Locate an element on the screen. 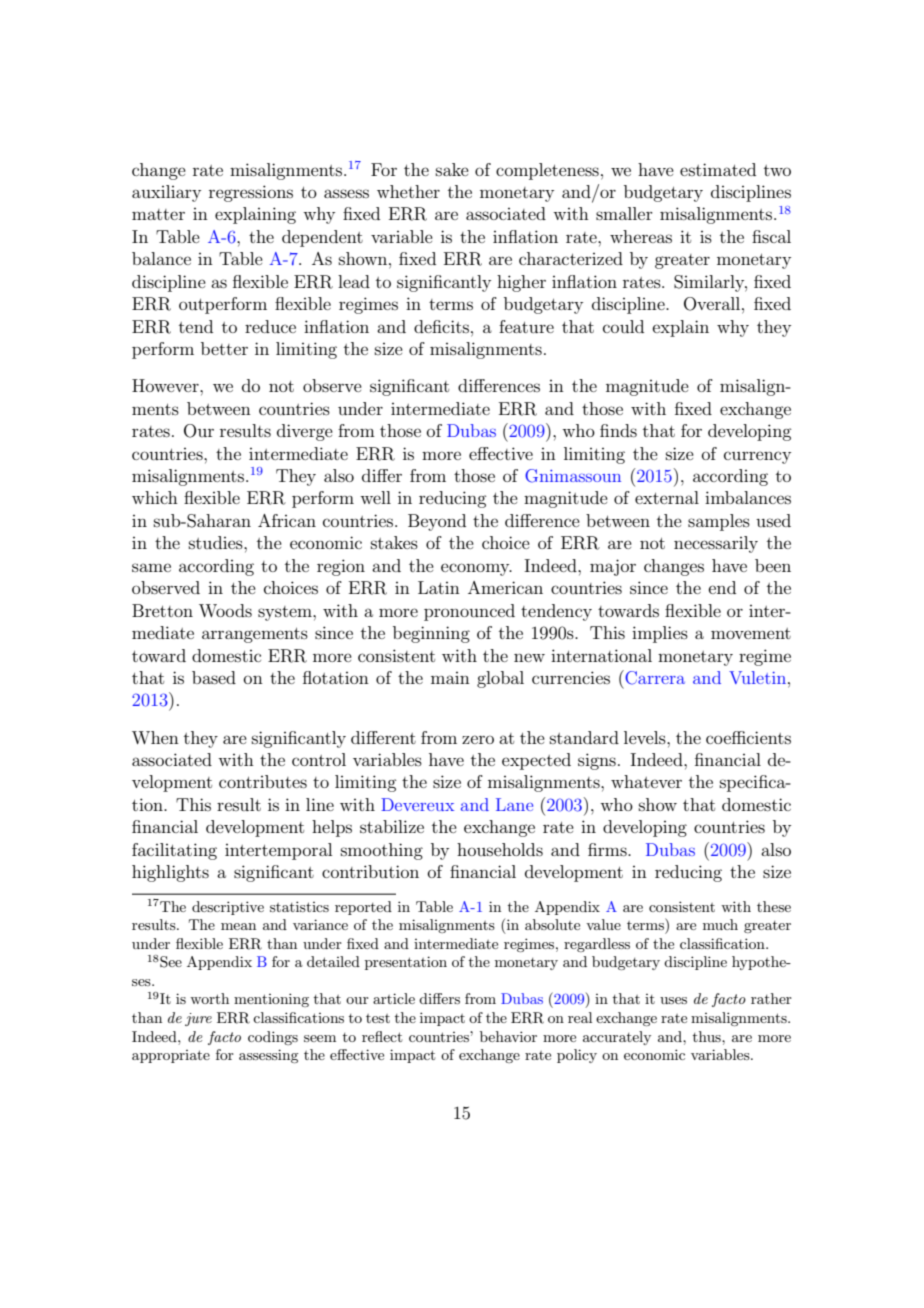 Image resolution: width=924 pixels, height=1308 pixels. behavior is located at coordinates (508, 1036).
